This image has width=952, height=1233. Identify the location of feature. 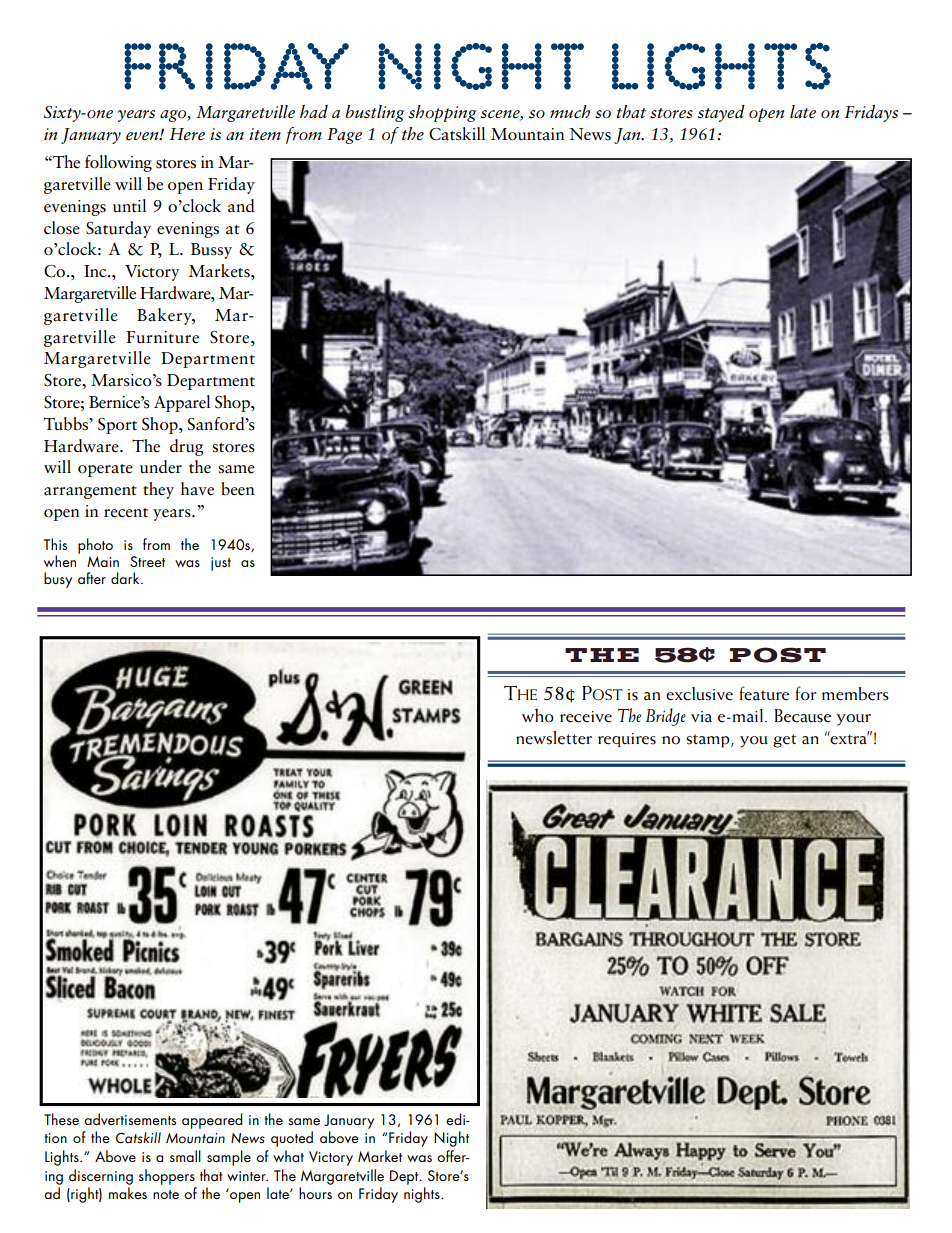
(764, 693).
